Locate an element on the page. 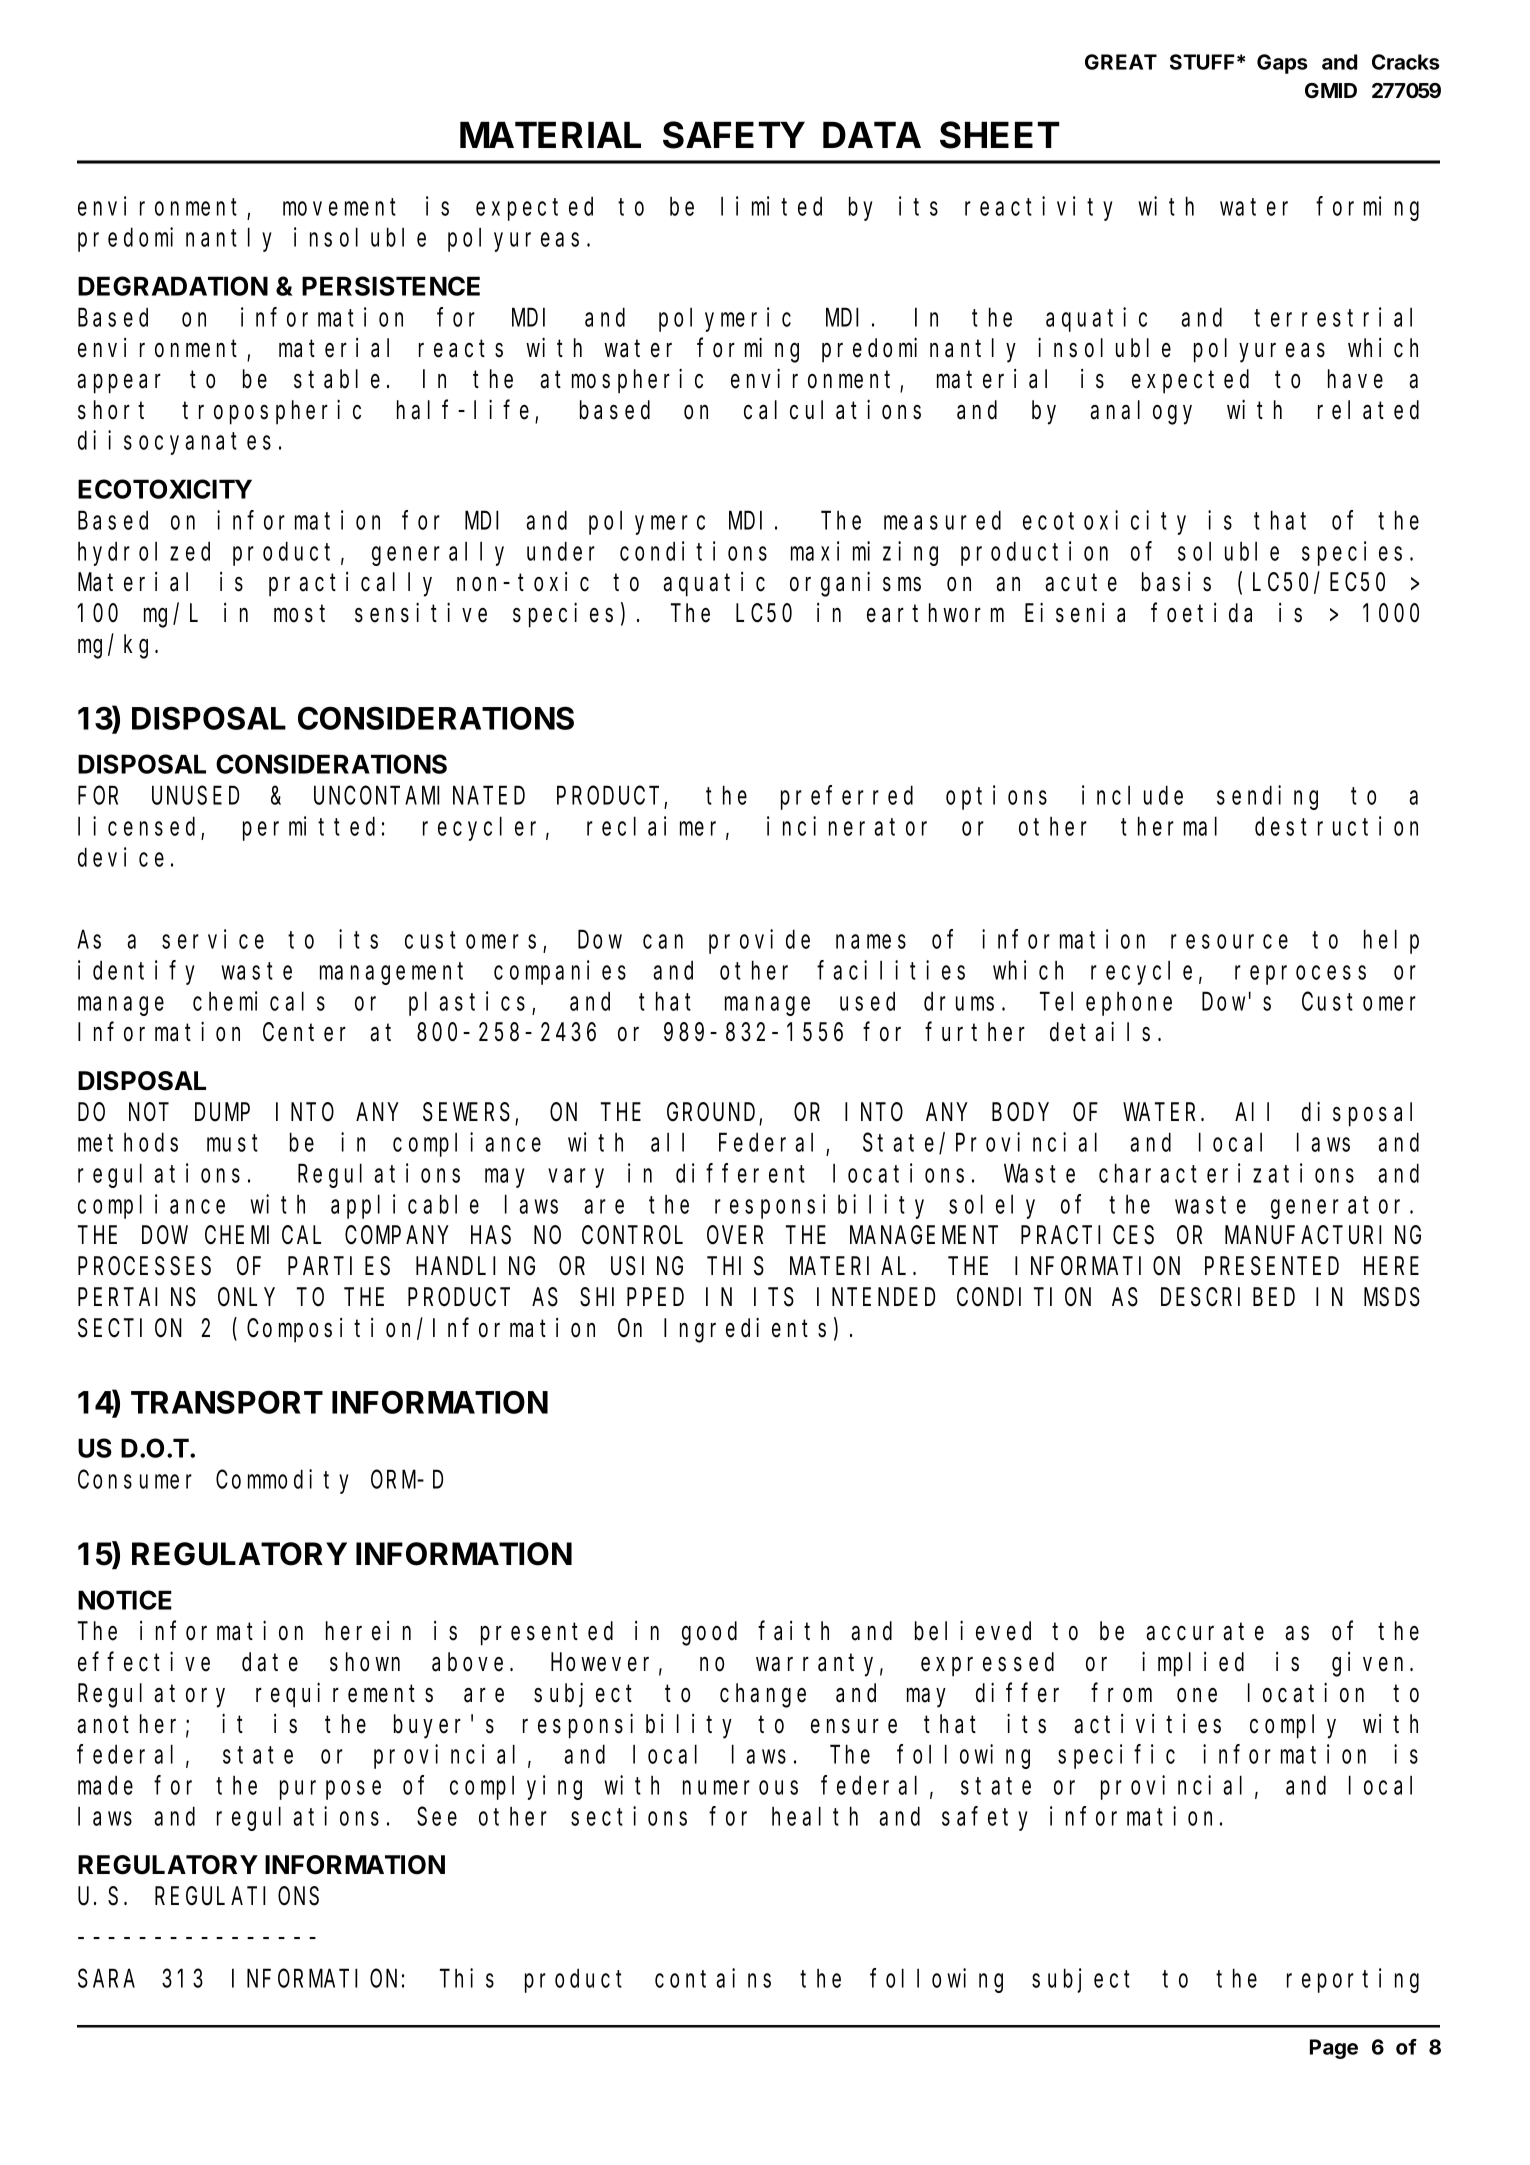 Image resolution: width=1530 pixels, height=2165 pixels. DATA is located at coordinates (872, 134).
